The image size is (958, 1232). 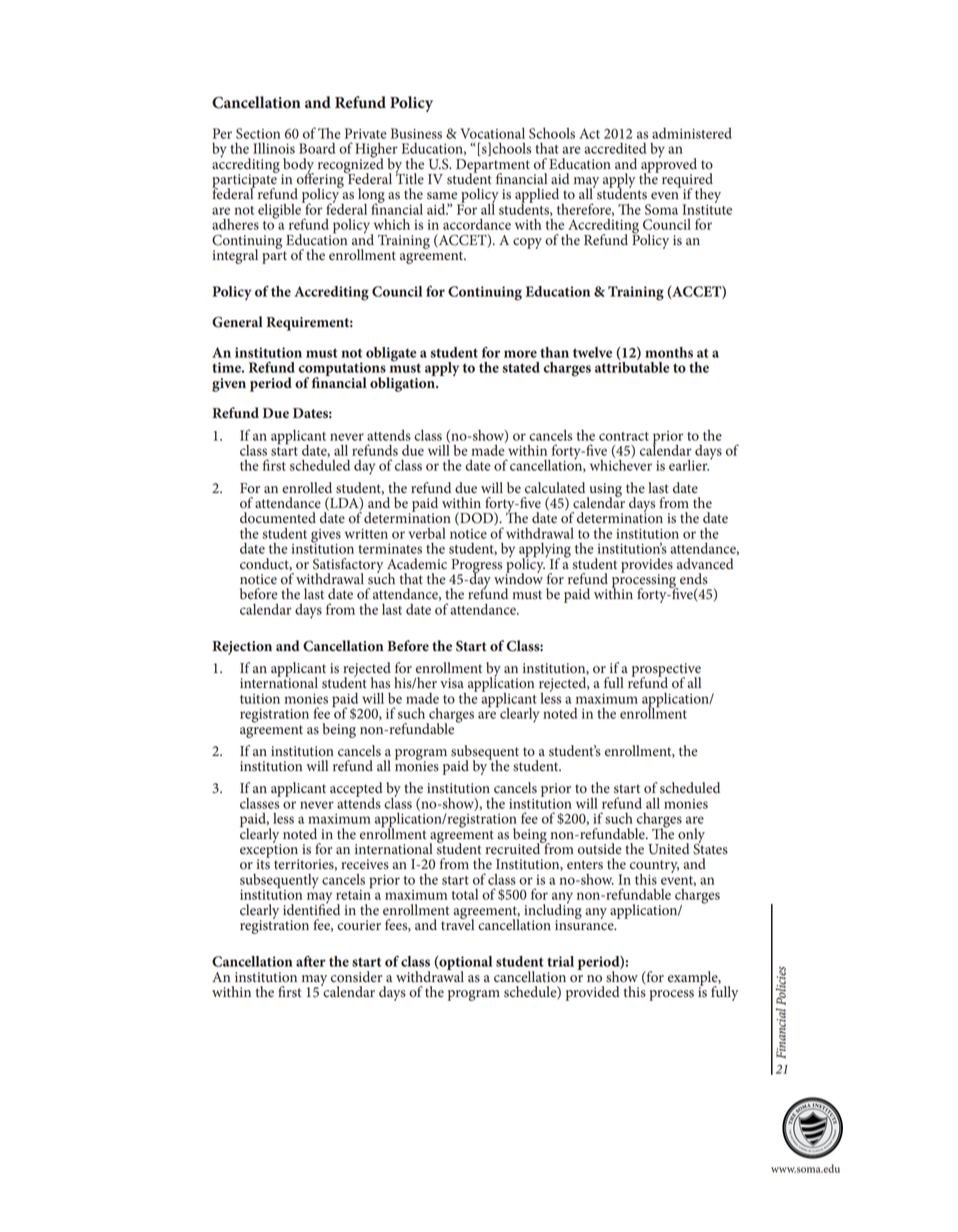 What do you see at coordinates (492, 133) in the document?
I see `Vocational` at bounding box center [492, 133].
